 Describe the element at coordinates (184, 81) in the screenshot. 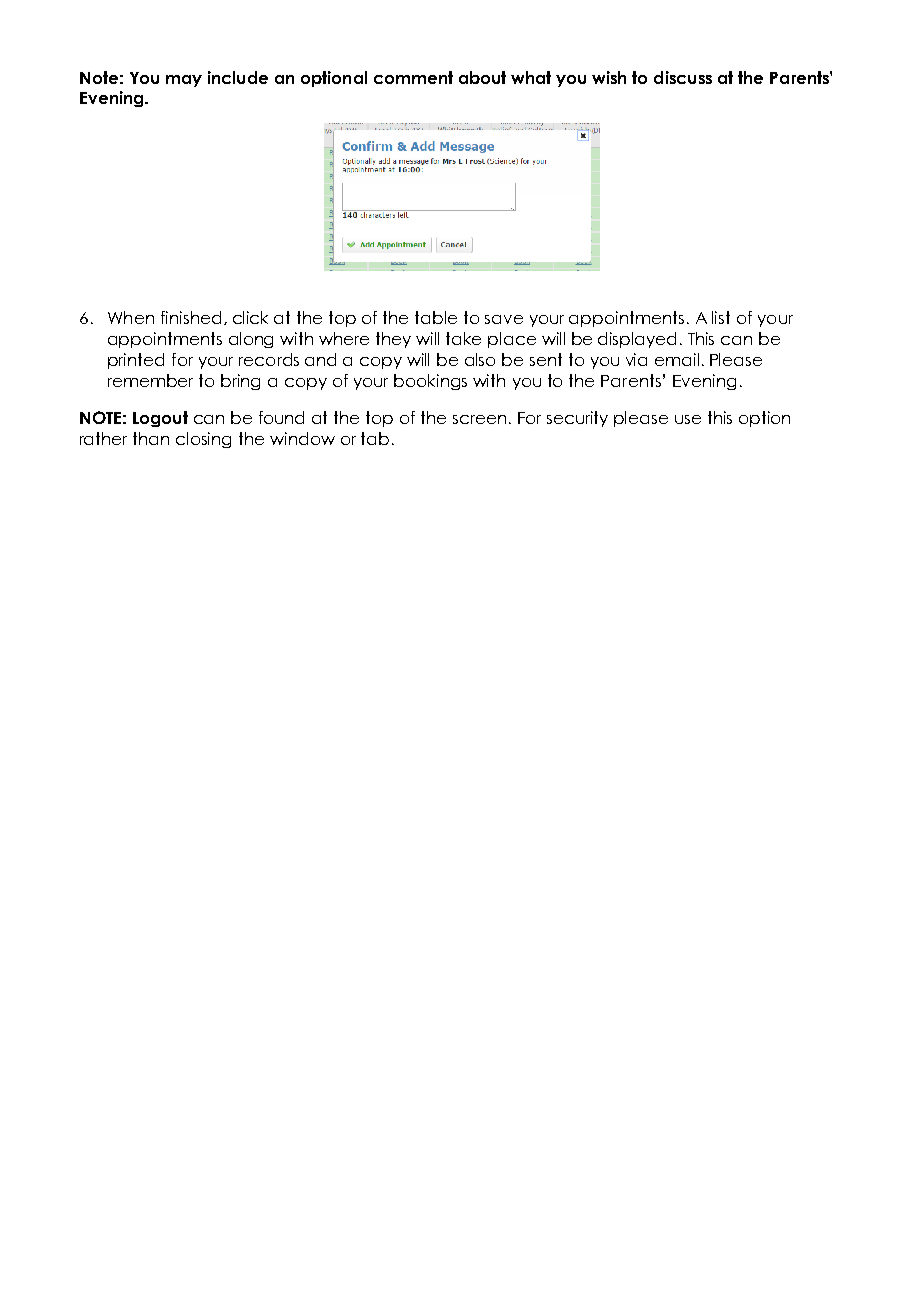

I see `may` at that location.
